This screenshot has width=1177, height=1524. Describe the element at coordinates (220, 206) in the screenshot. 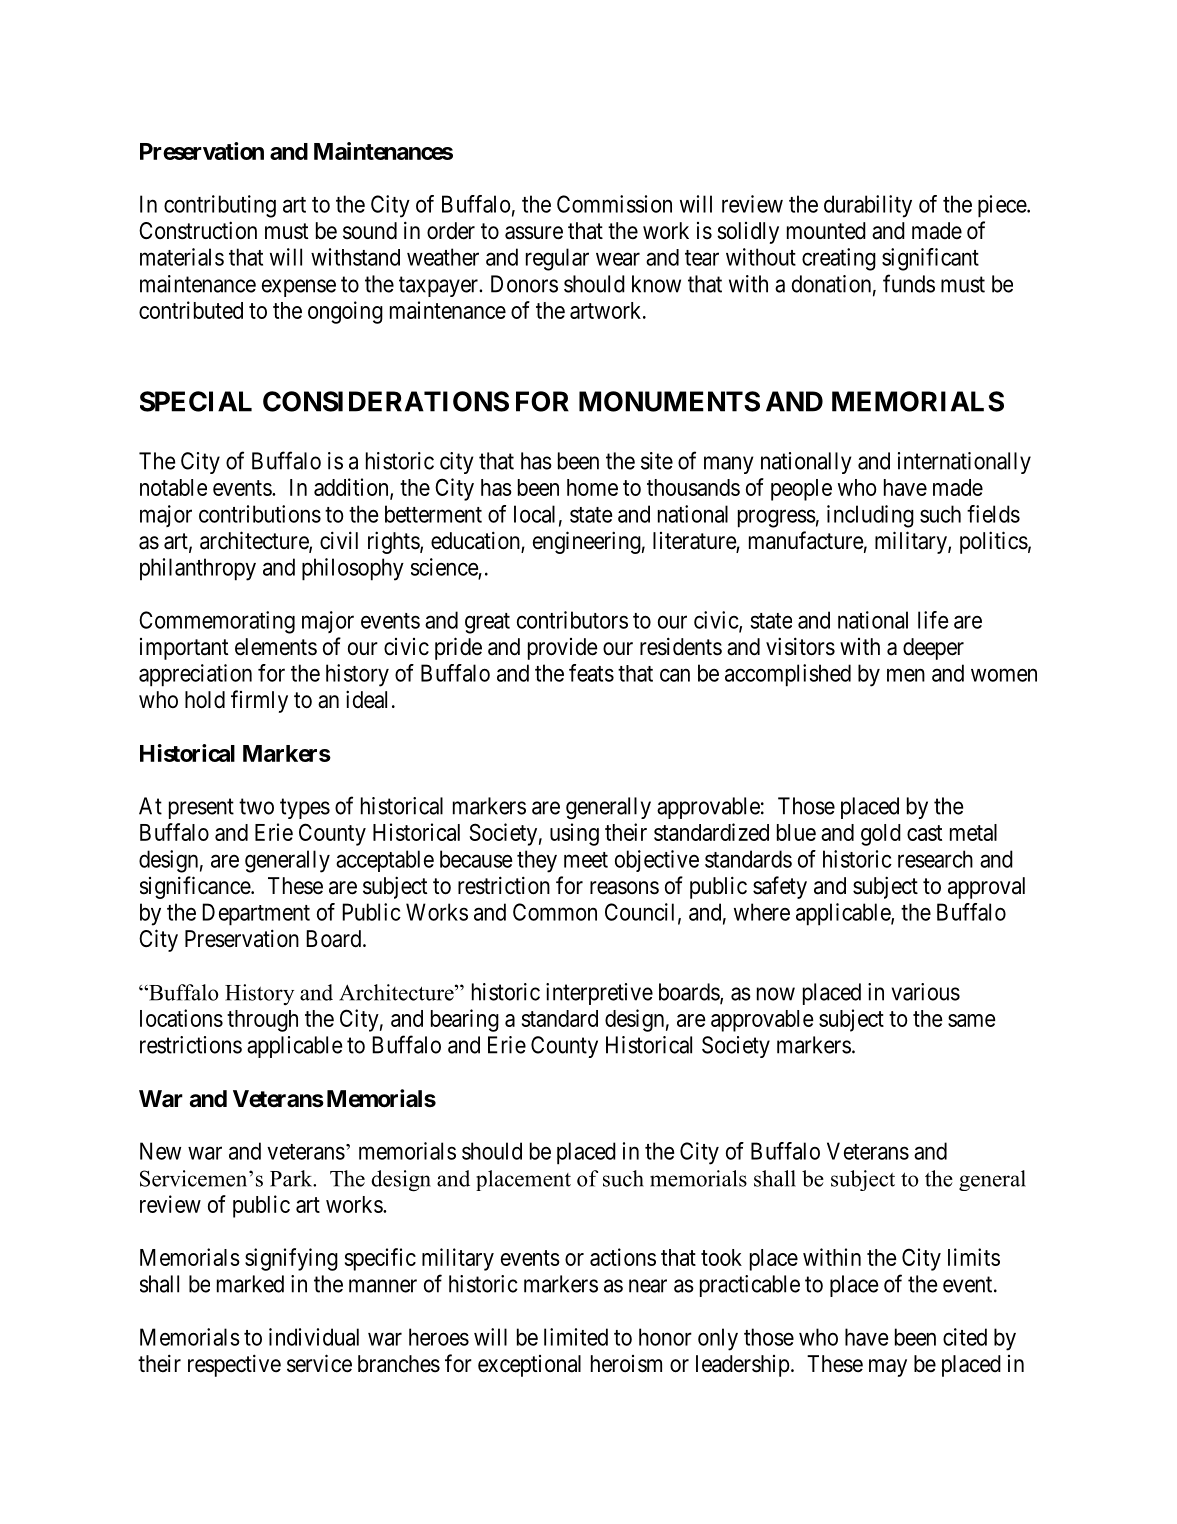

I see `contributing` at that location.
